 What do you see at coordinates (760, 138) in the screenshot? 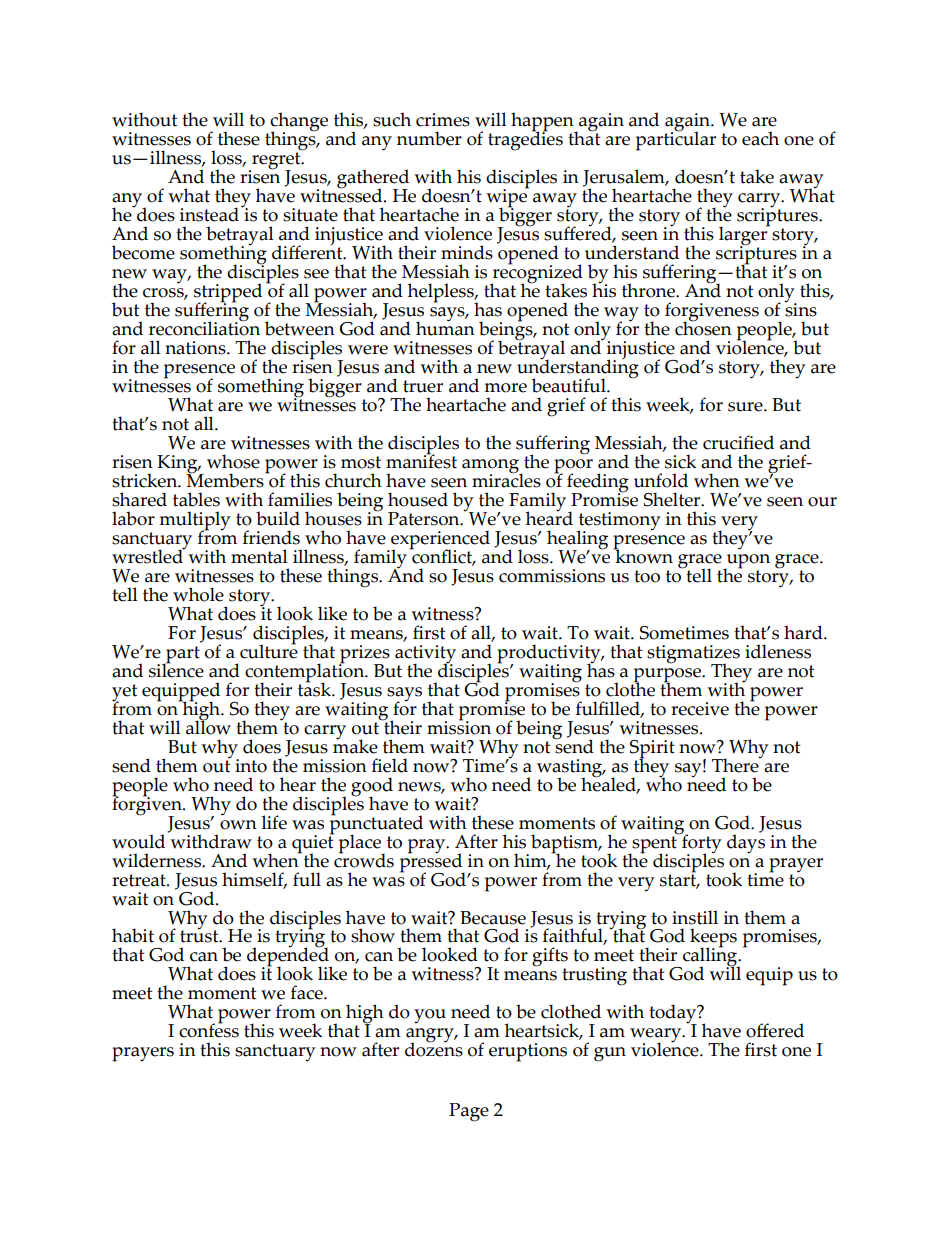
I see `each` at bounding box center [760, 138].
